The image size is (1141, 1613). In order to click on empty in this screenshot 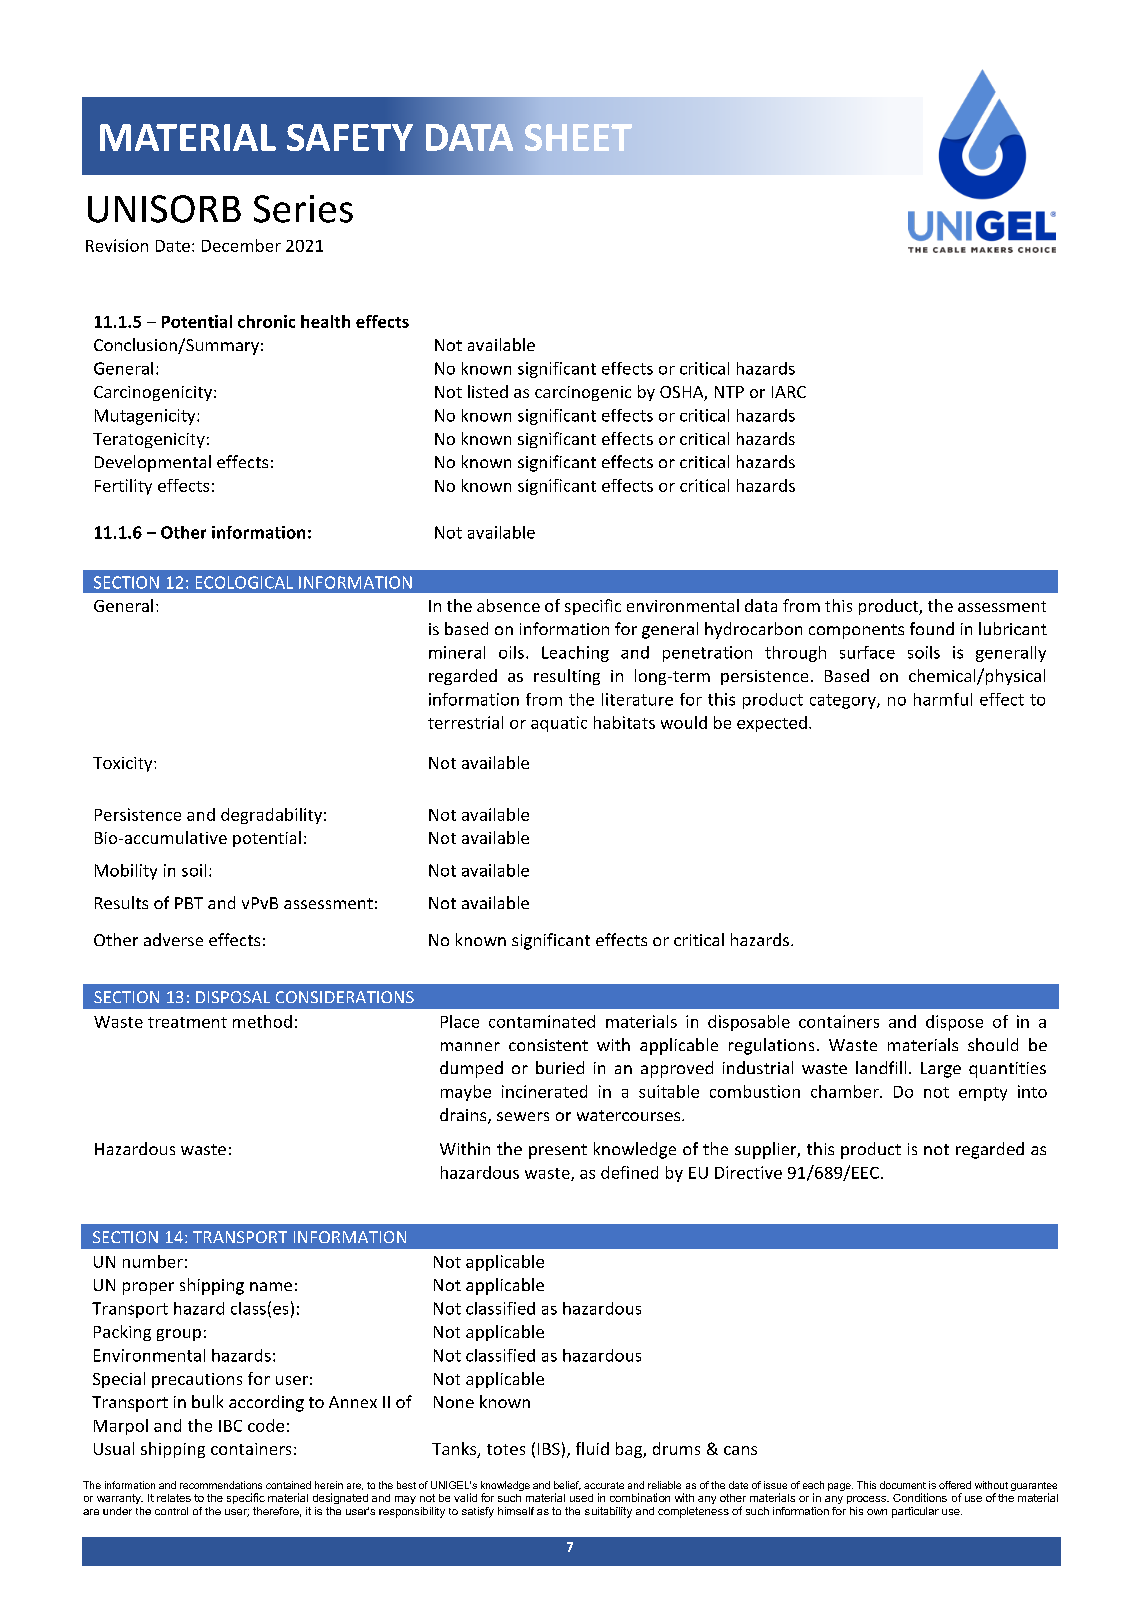, I will do `click(983, 1094)`.
